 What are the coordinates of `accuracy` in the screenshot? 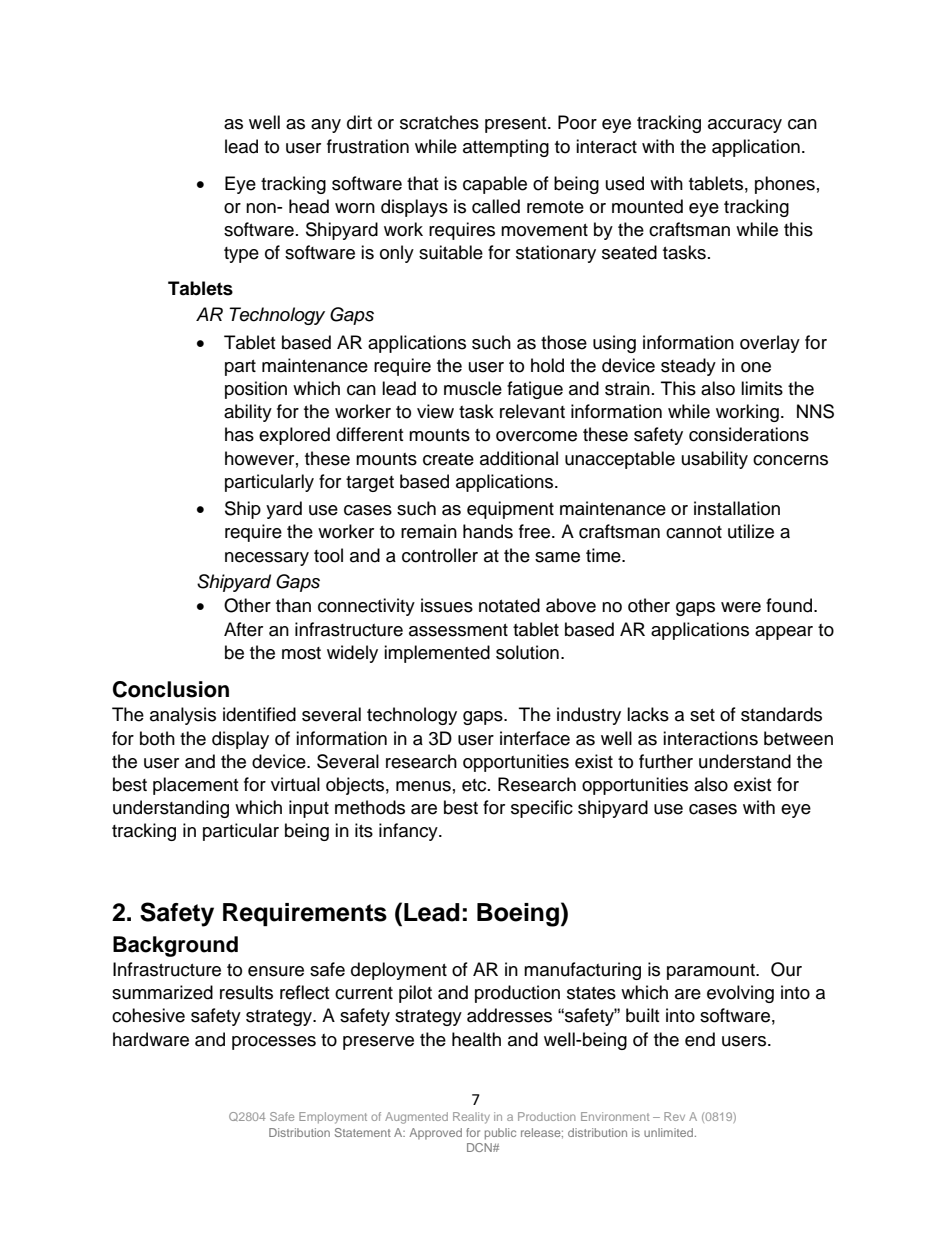 It's located at (745, 126).
